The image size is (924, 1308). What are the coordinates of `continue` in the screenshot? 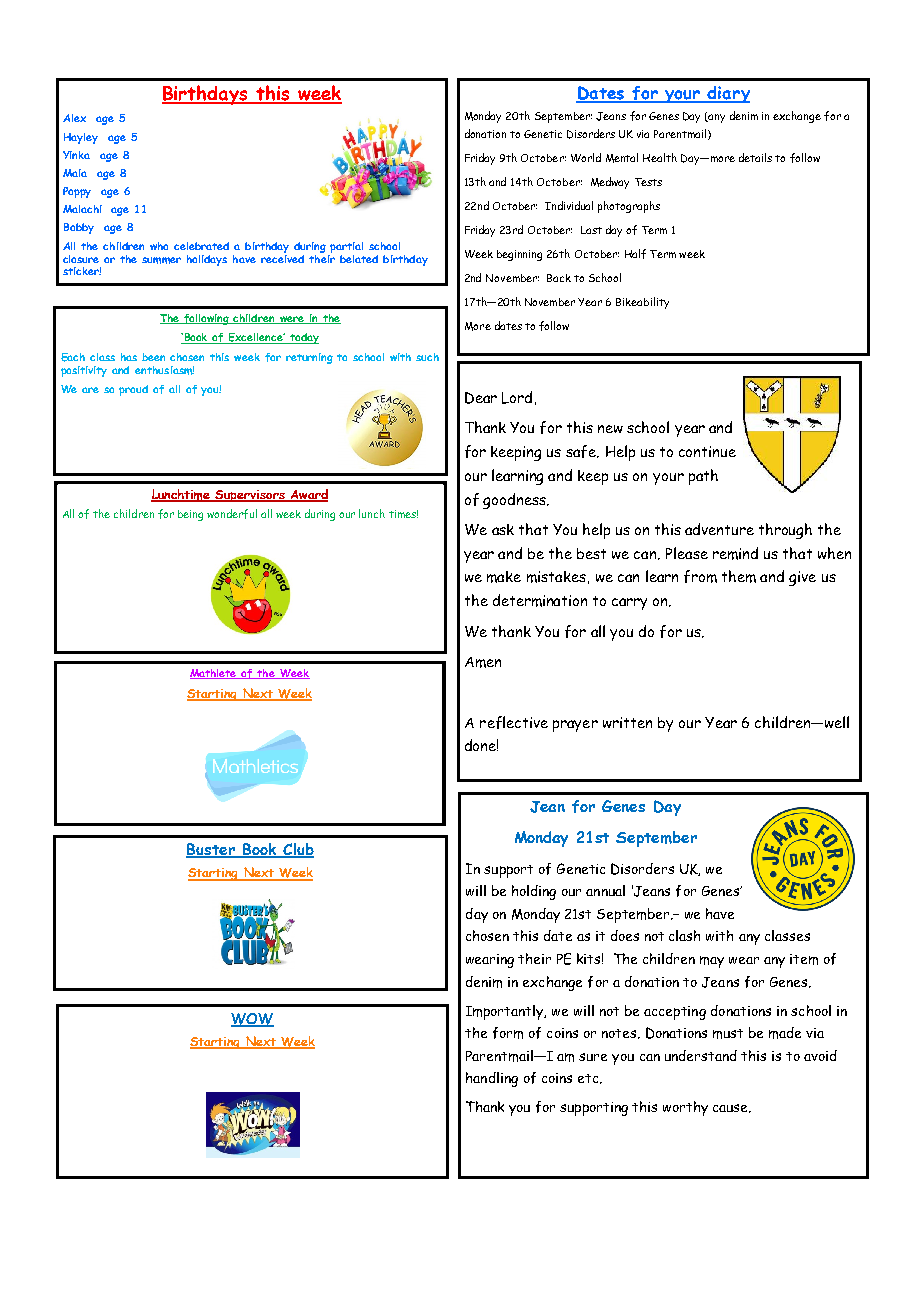 It's located at (707, 451).
